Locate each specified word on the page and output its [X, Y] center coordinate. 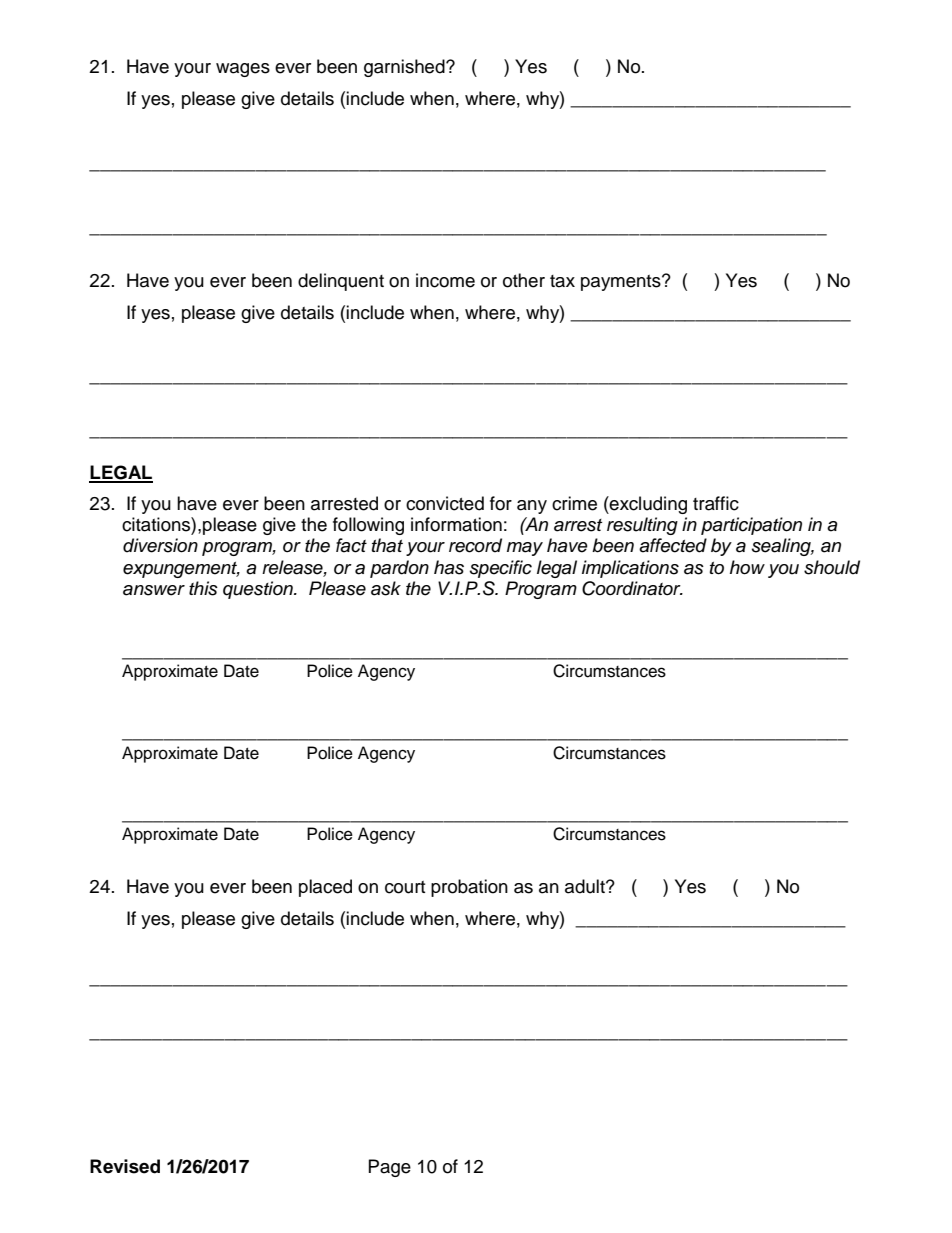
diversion [160, 545]
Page [390, 1168]
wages [243, 70]
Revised [125, 1166]
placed [325, 888]
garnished [405, 68]
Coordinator [632, 588]
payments [622, 283]
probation [469, 888]
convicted [445, 503]
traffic [716, 503]
